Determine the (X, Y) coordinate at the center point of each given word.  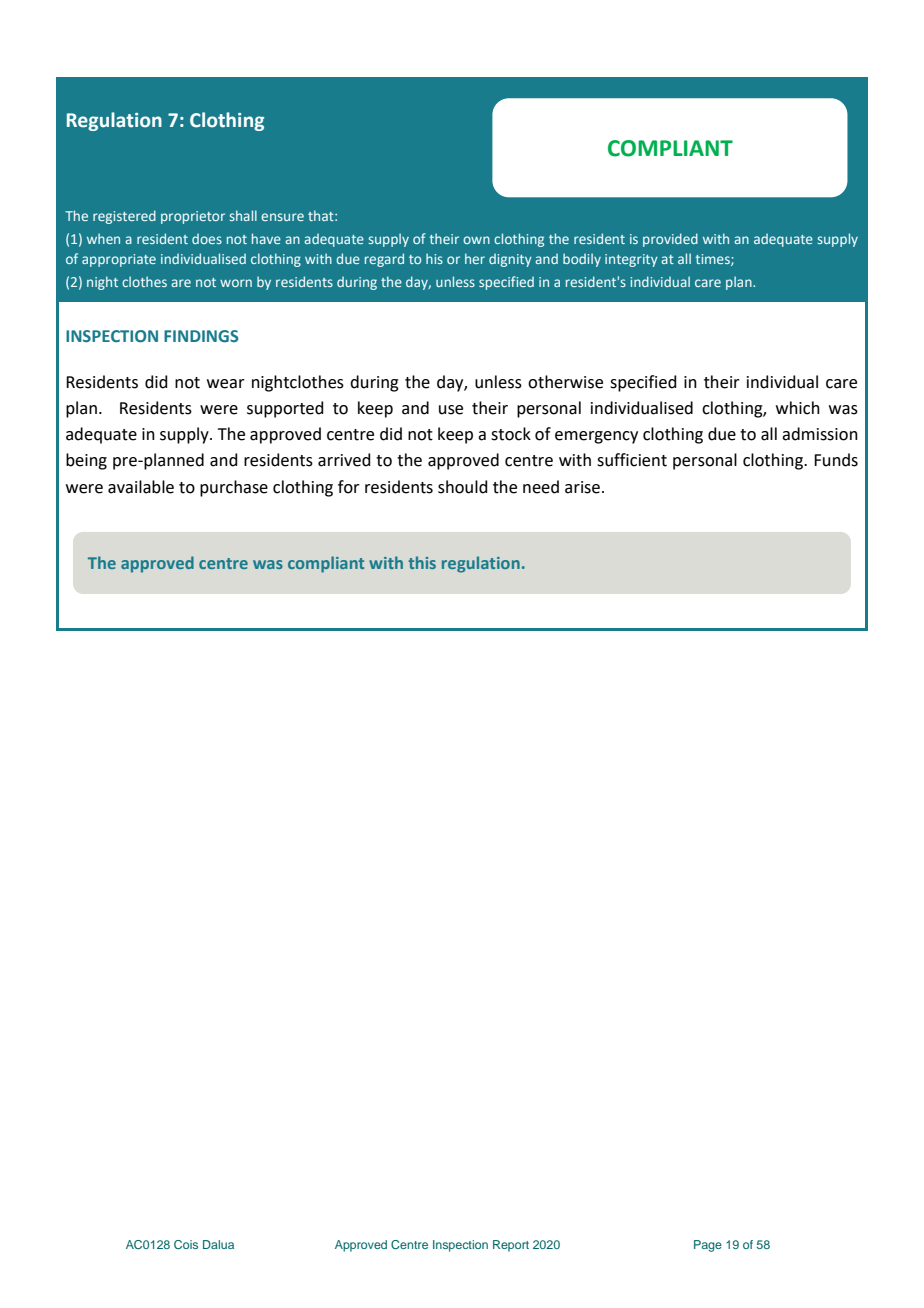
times (713, 260)
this (422, 562)
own (476, 240)
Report (511, 1246)
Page (708, 1246)
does (207, 239)
